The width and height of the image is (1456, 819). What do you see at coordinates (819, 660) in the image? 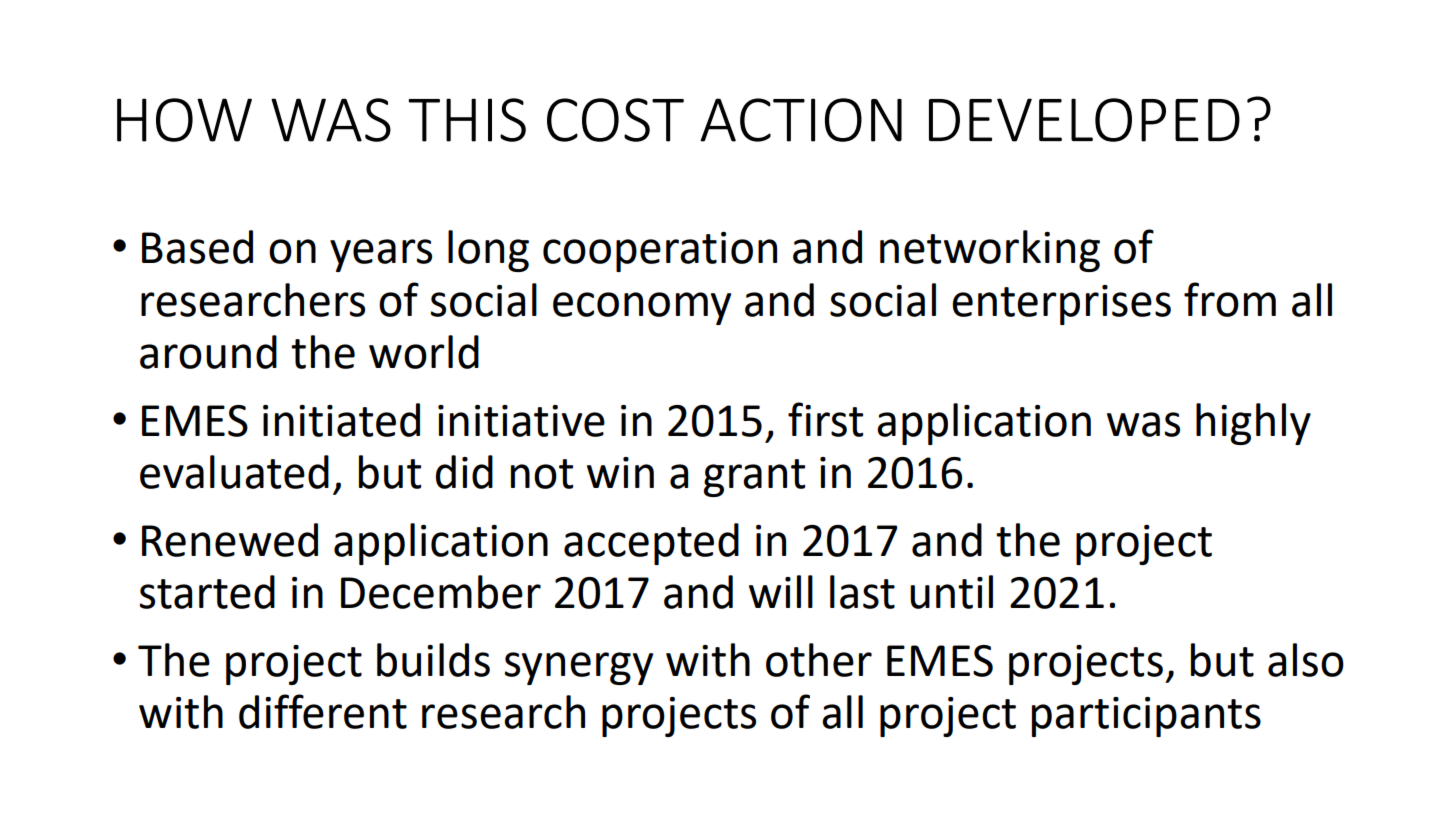
I see `other` at bounding box center [819, 660].
